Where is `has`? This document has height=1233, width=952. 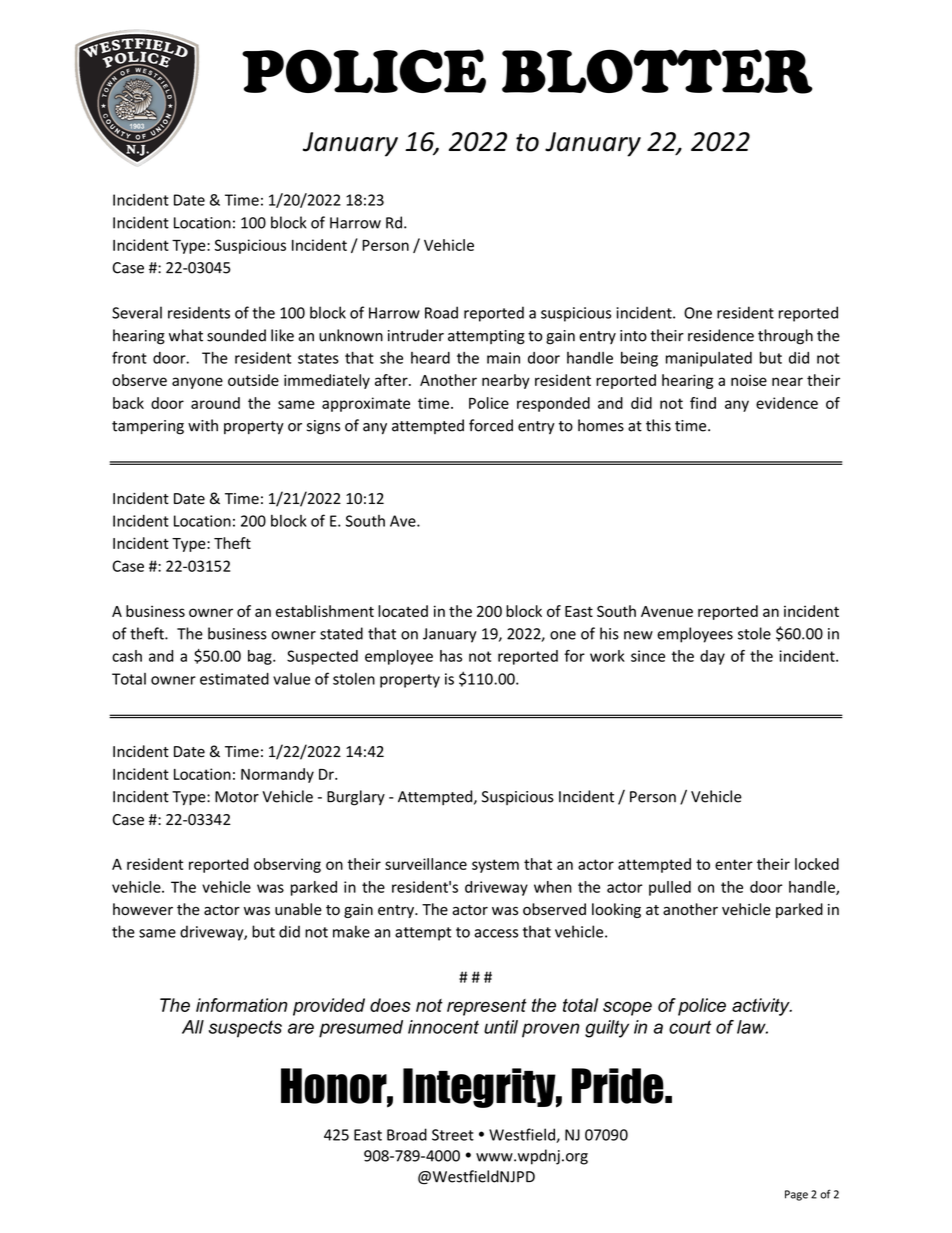
has is located at coordinates (451, 656).
